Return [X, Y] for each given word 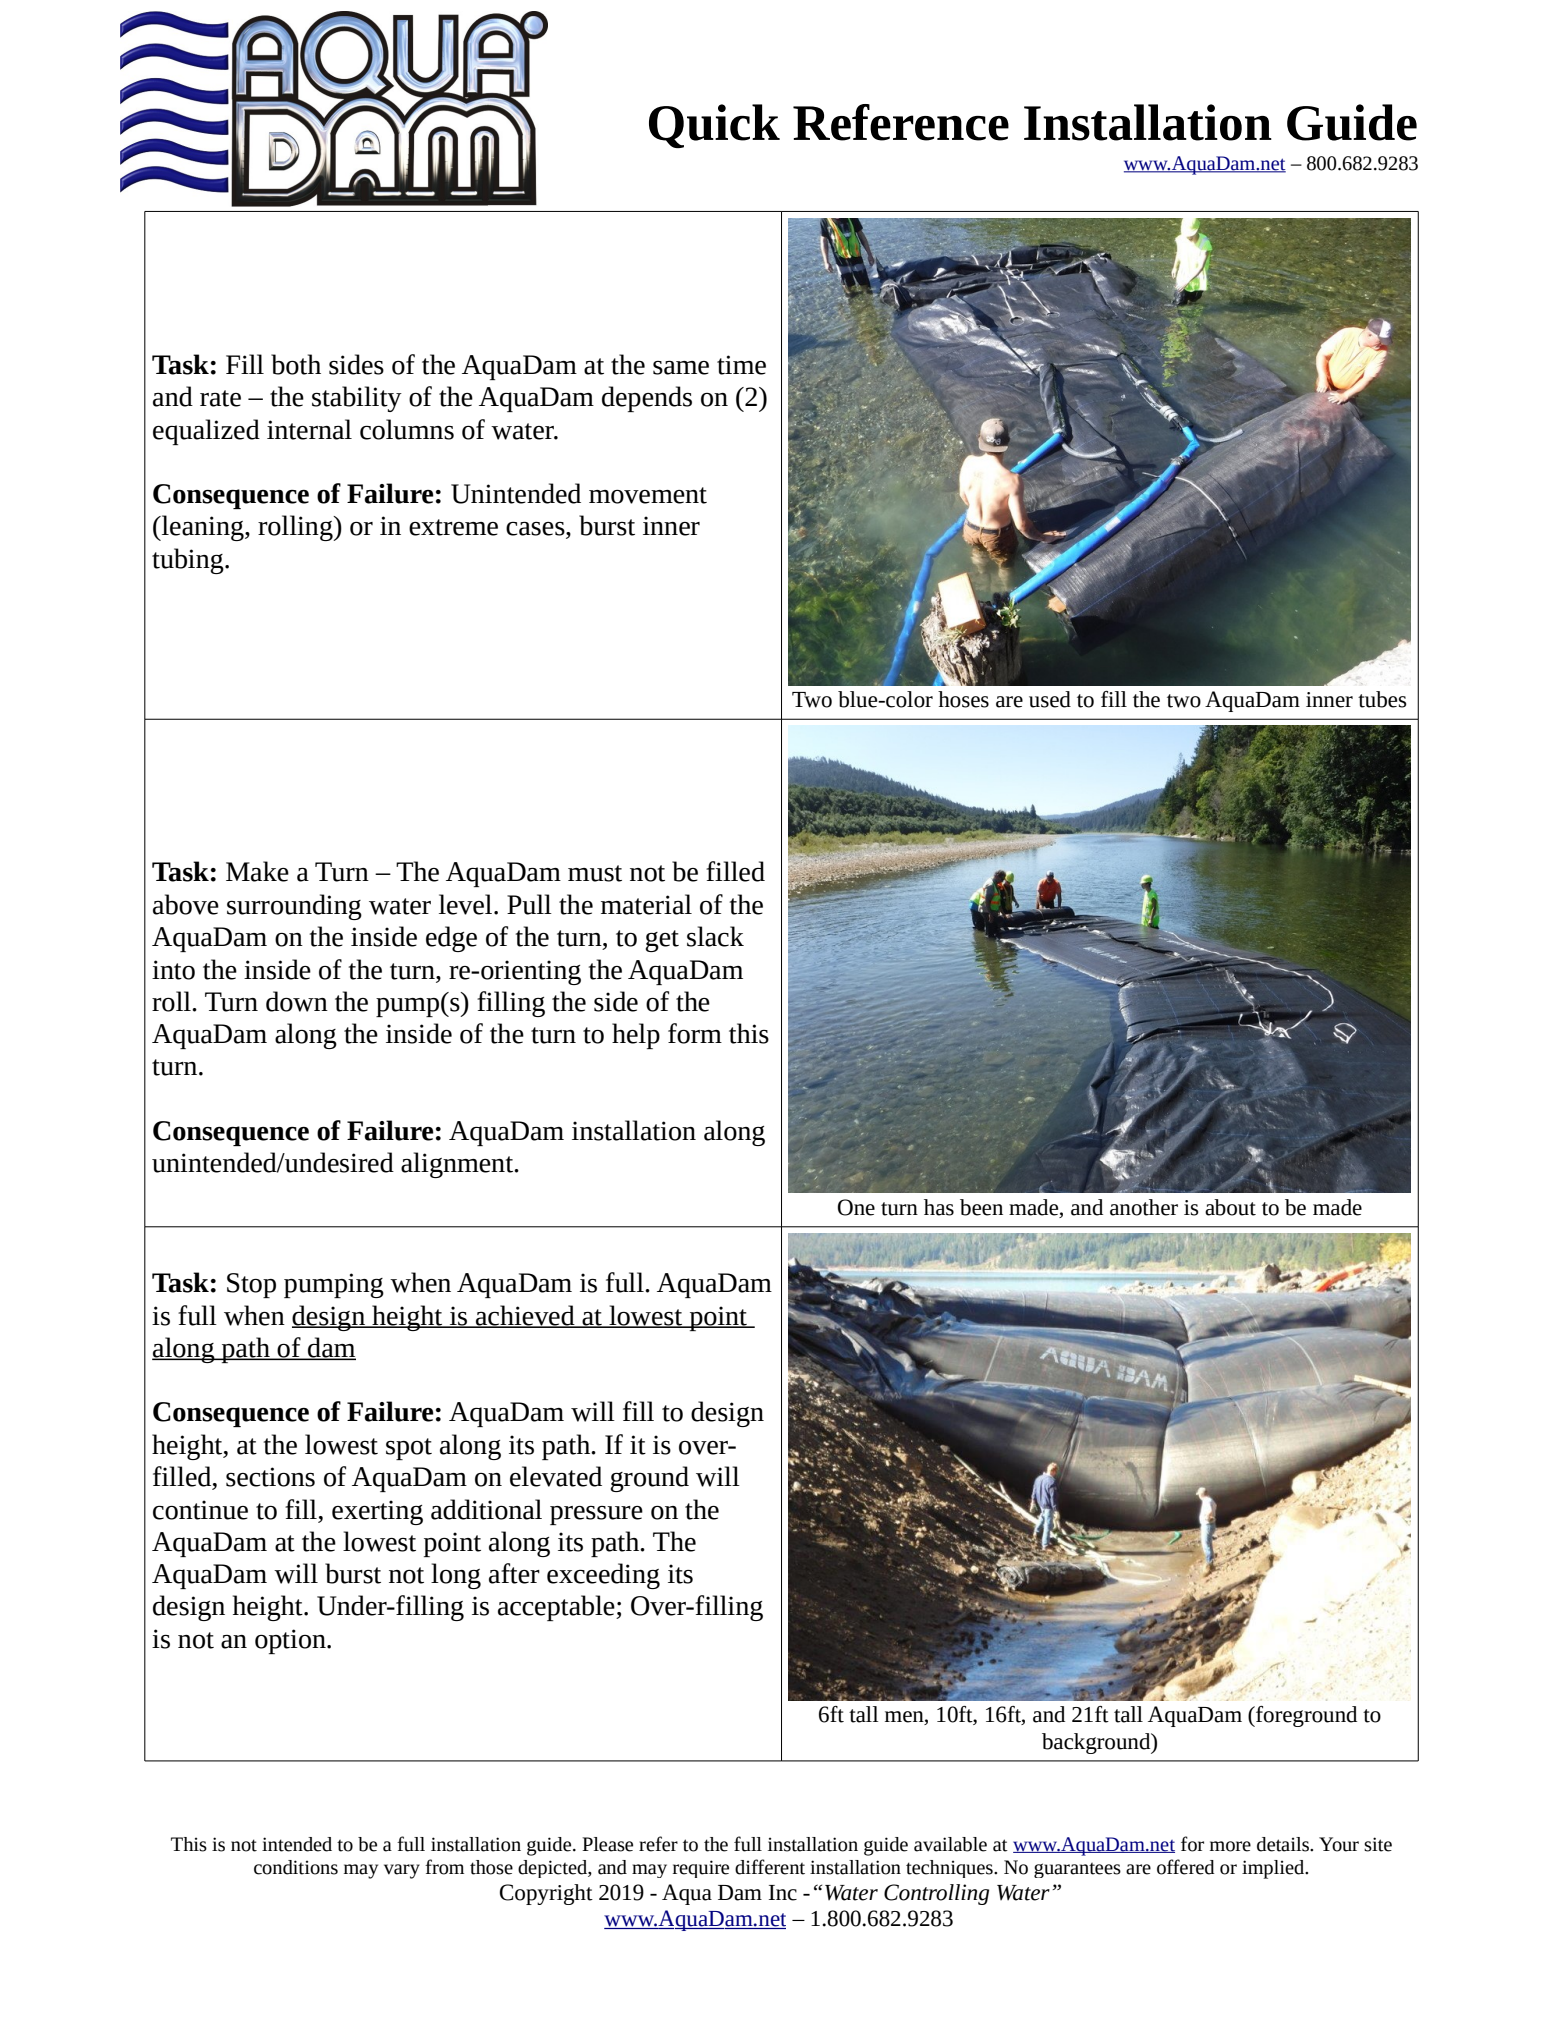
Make [257, 871]
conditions [296, 1867]
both [296, 364]
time [741, 365]
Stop [251, 1285]
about [1230, 1207]
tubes [1382, 699]
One [856, 1207]
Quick [714, 126]
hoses [963, 699]
